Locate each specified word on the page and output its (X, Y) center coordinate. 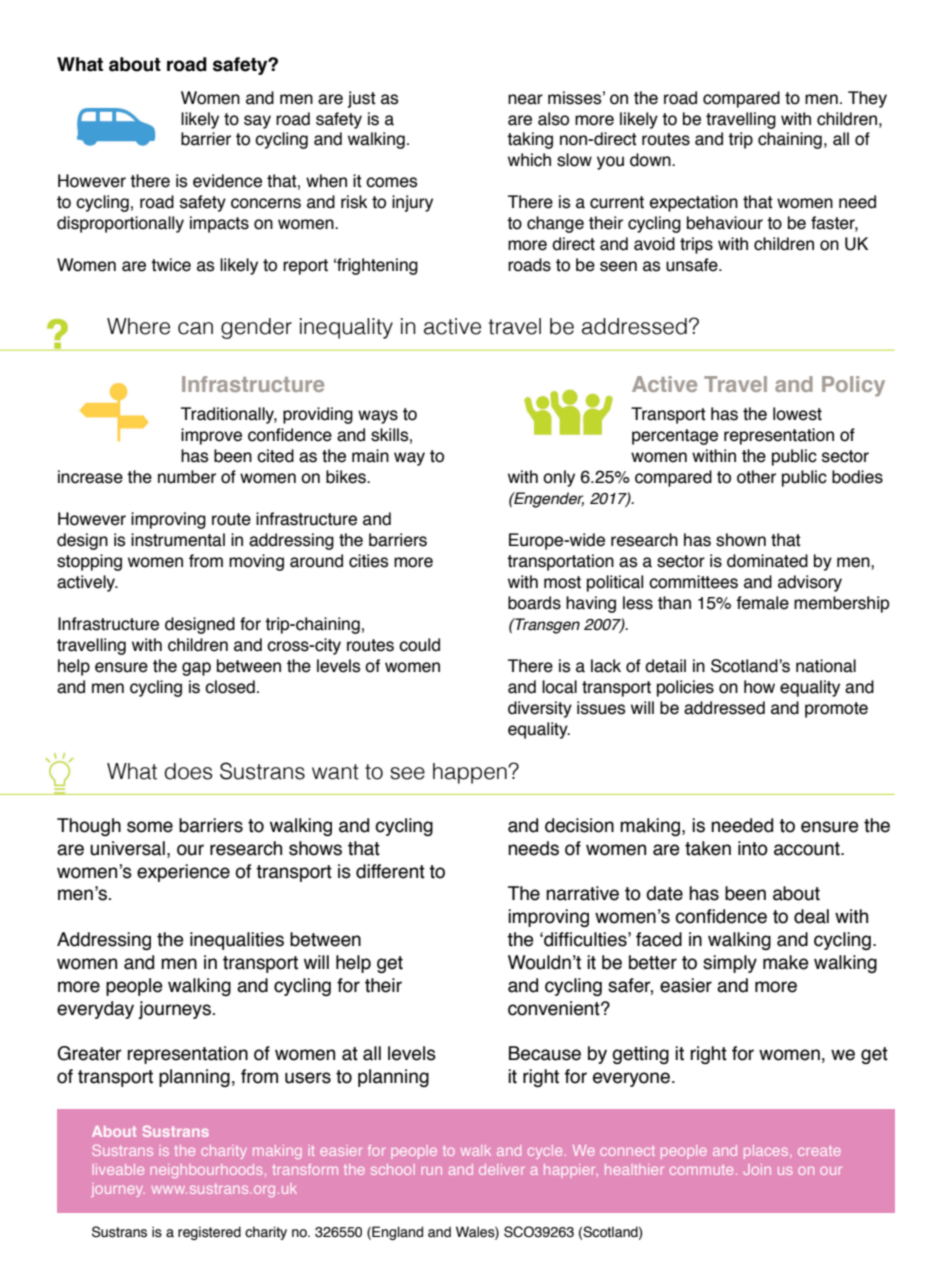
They (867, 99)
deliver (502, 1169)
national (826, 666)
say (257, 122)
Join (757, 1169)
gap (196, 669)
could (419, 645)
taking (530, 140)
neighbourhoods (206, 1171)
